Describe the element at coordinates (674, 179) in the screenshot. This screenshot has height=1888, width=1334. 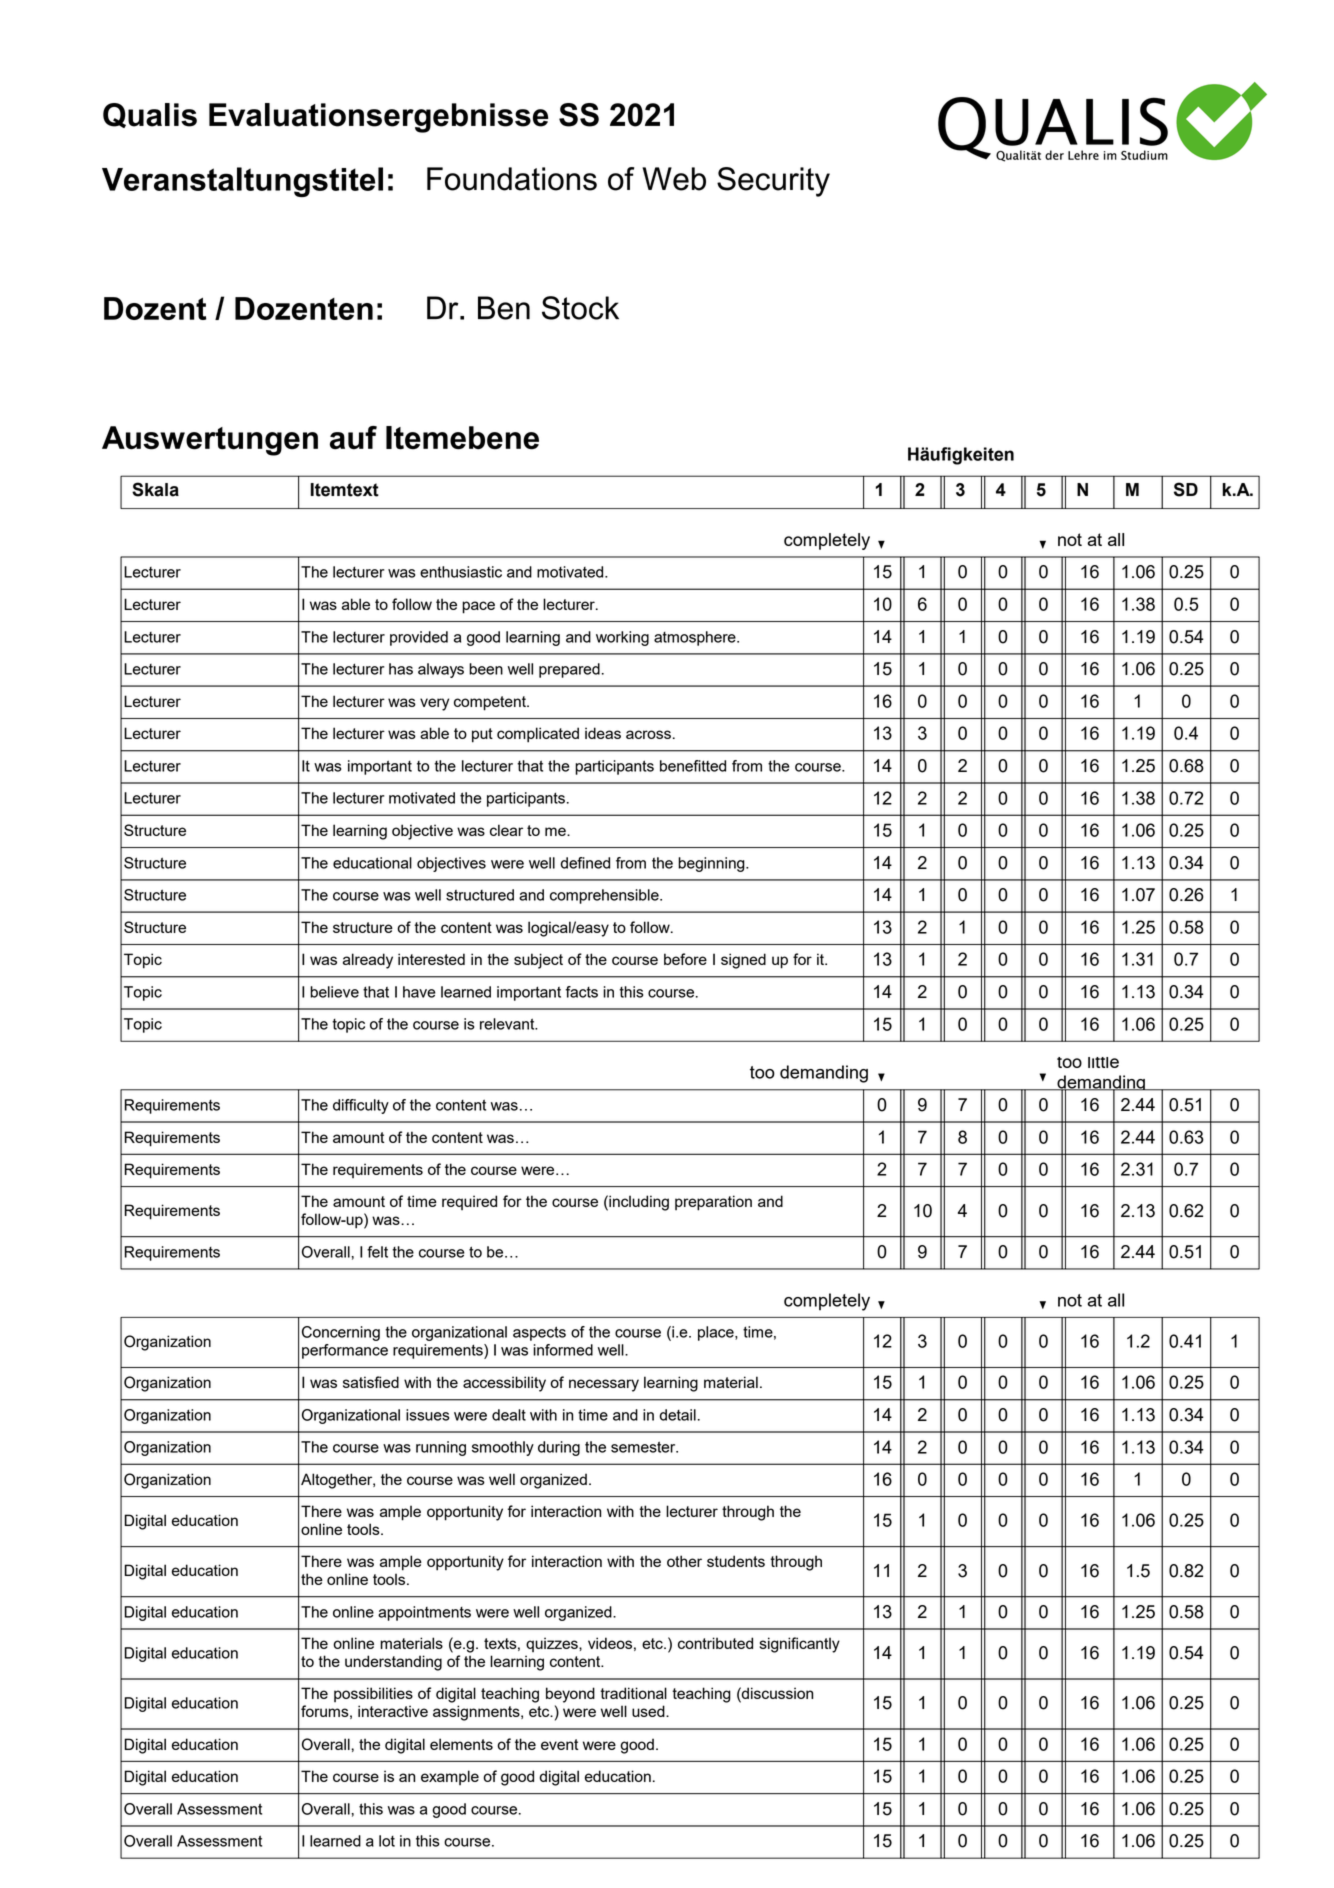
I see `Web` at that location.
